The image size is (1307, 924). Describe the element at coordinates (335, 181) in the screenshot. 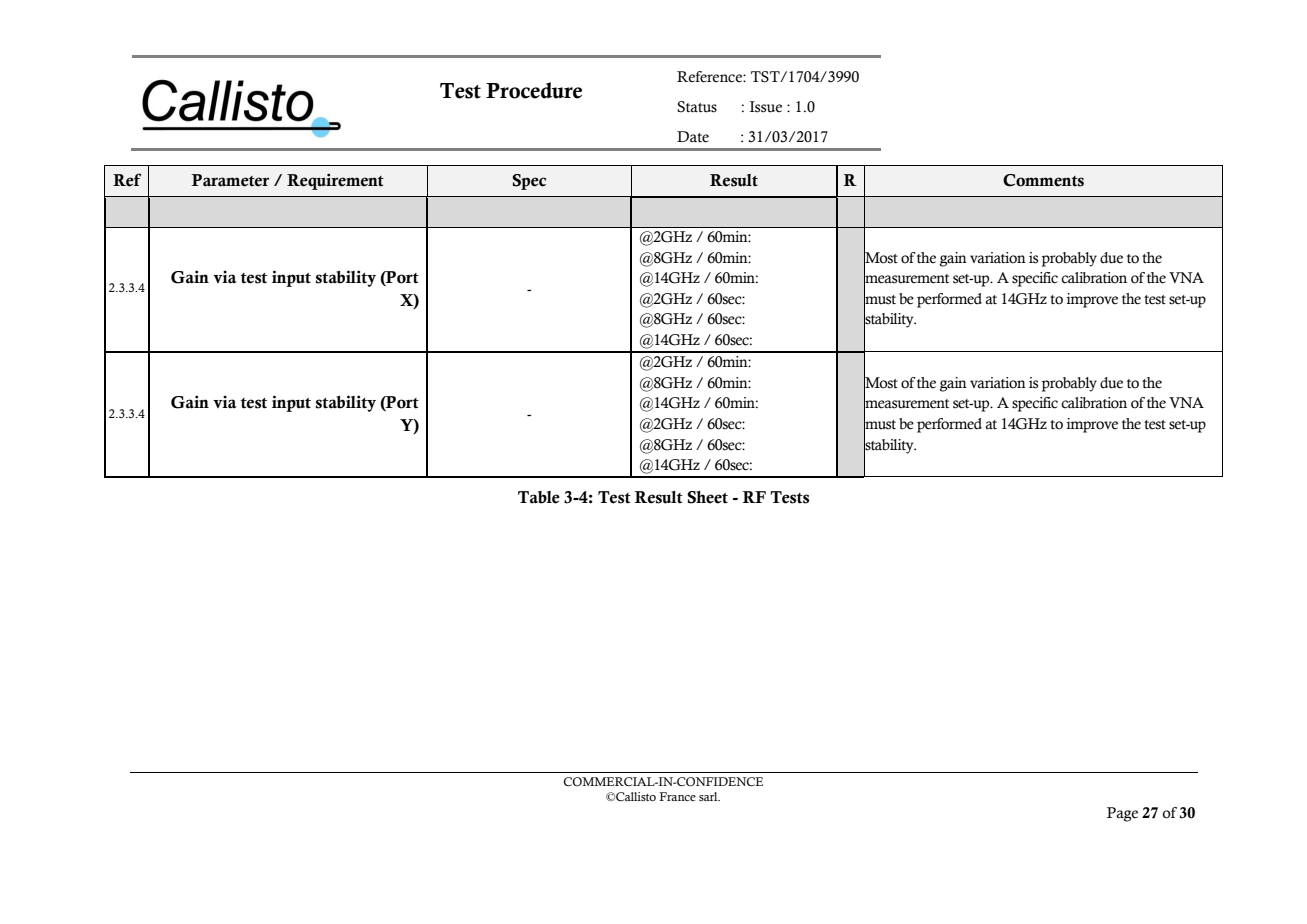

I see `Requirement` at that location.
